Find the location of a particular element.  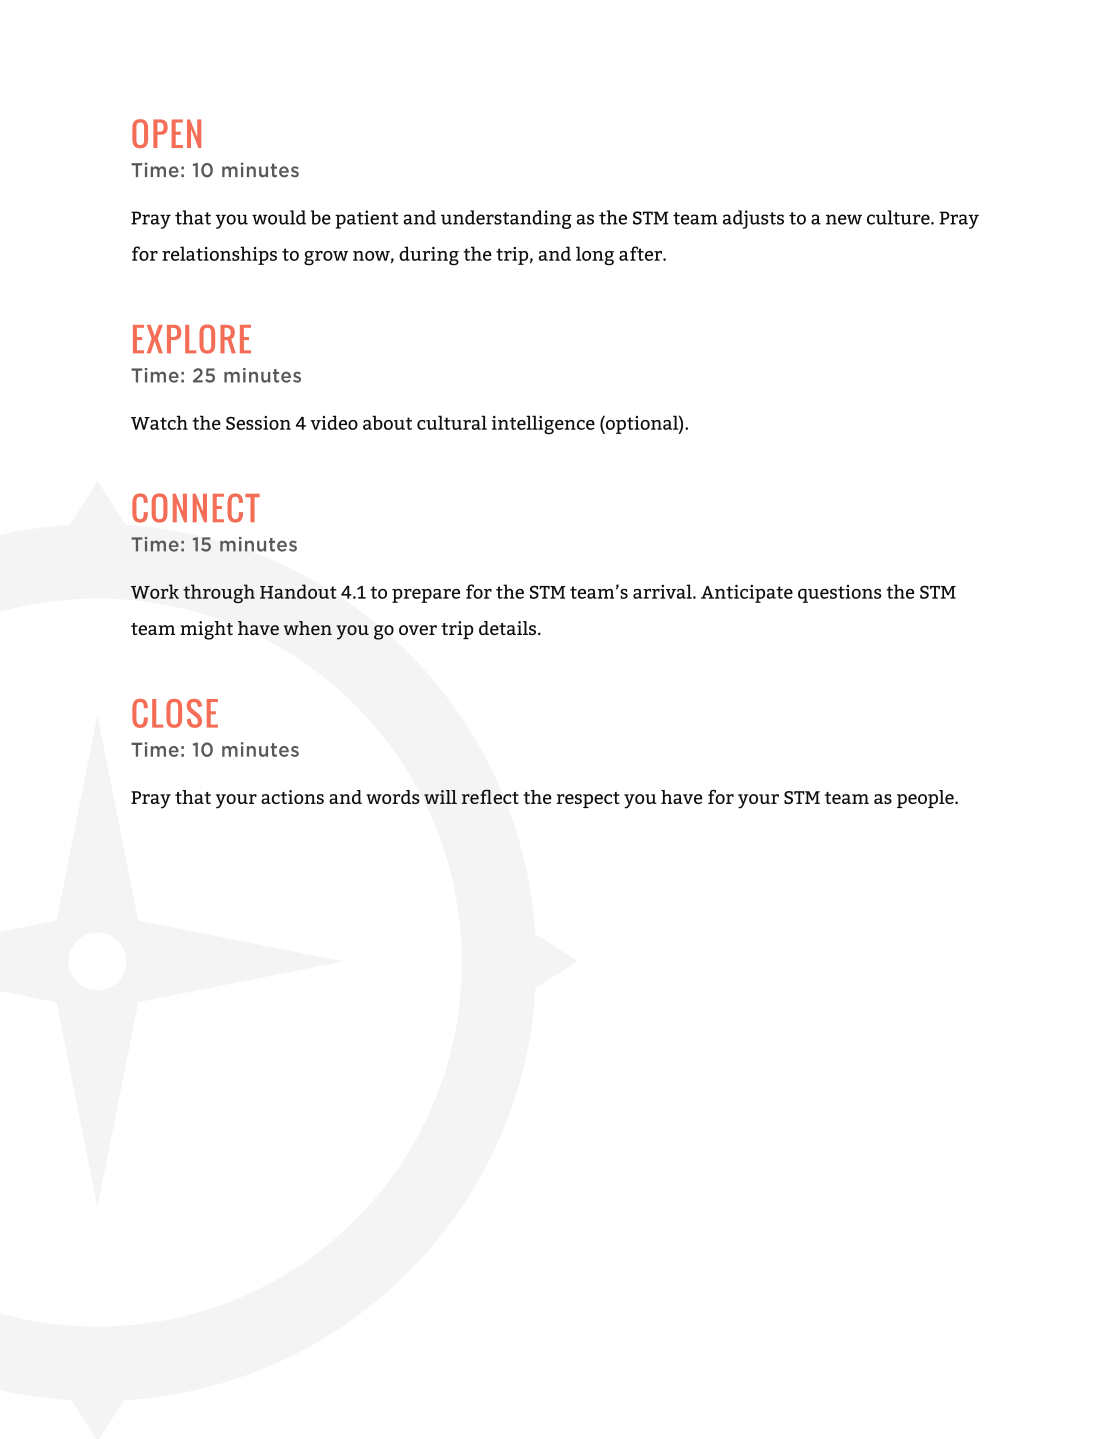

actions is located at coordinates (292, 797).
